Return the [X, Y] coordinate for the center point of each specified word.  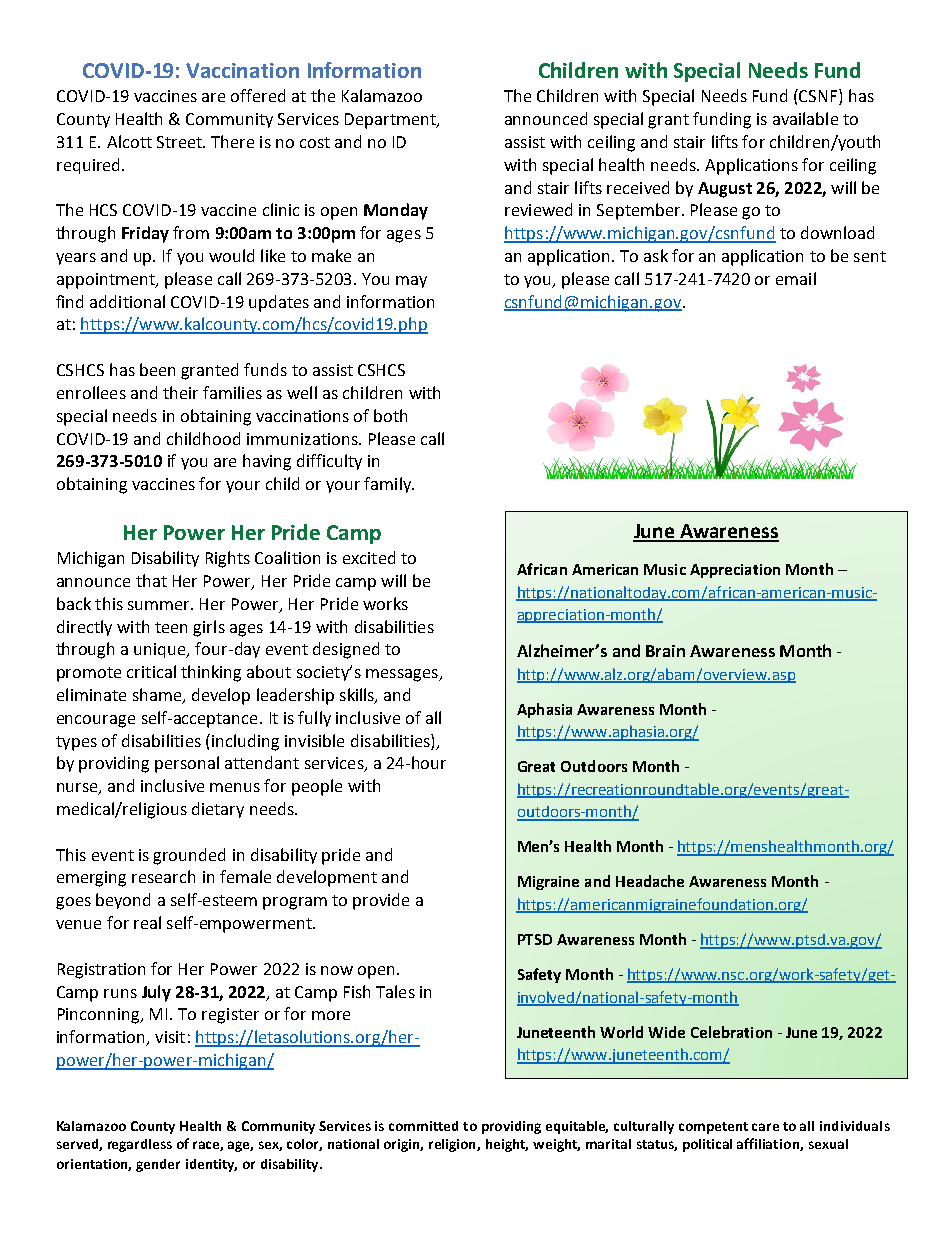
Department [391, 121]
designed [346, 650]
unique [161, 650]
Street [180, 142]
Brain [665, 651]
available [805, 118]
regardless [140, 1145]
